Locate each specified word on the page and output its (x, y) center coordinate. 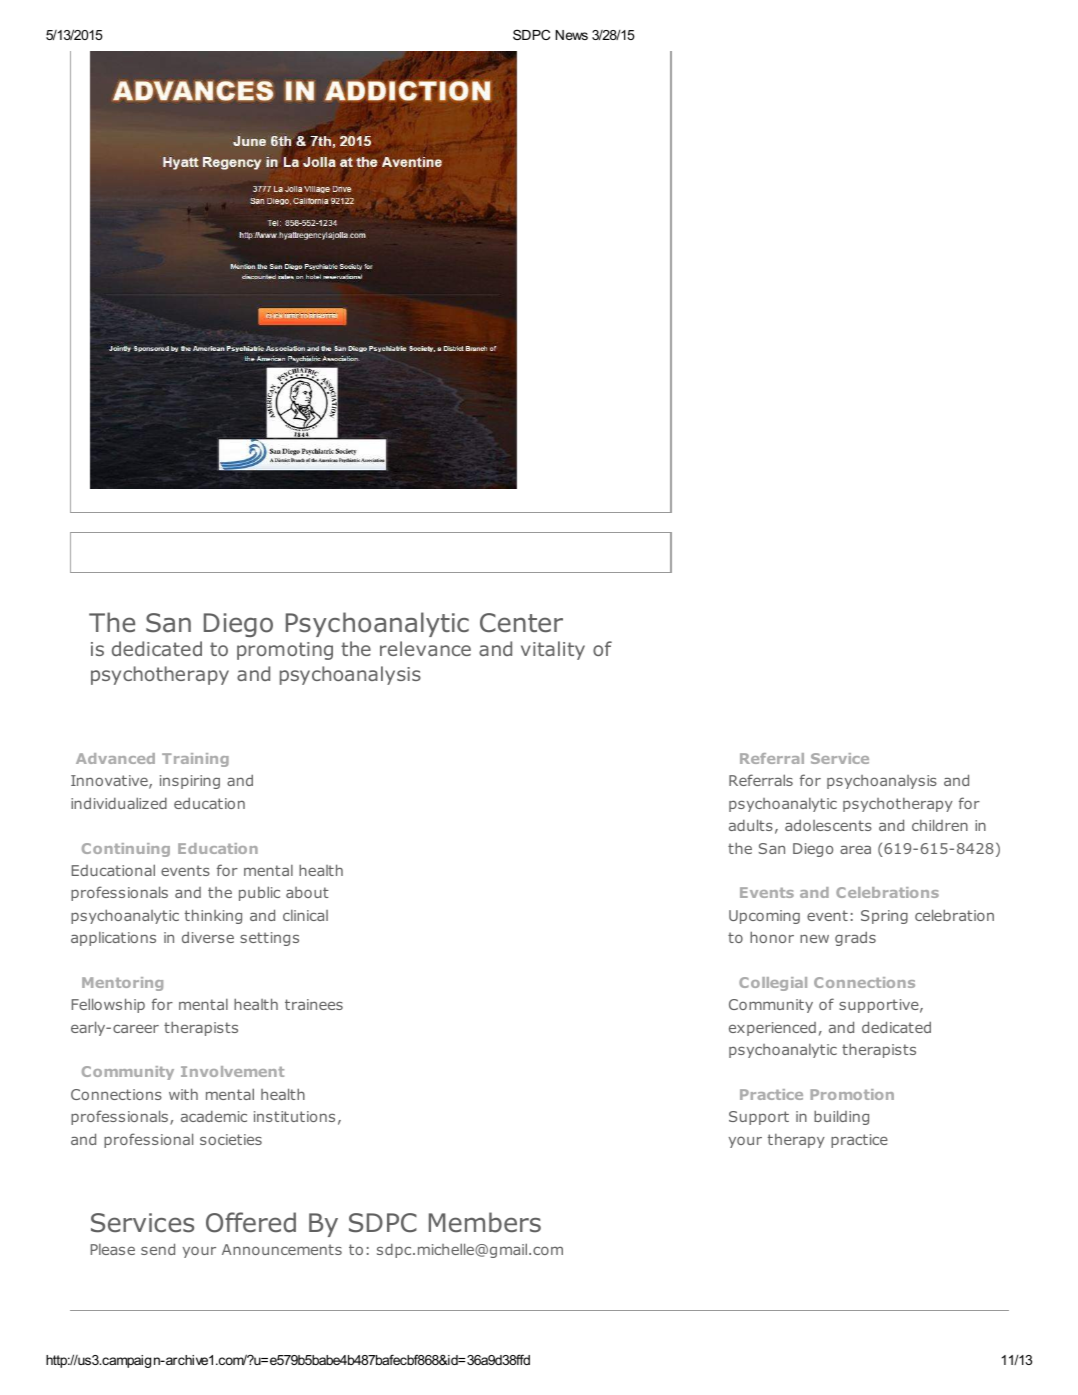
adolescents (828, 825)
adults (751, 825)
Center (521, 623)
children (940, 825)
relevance (425, 648)
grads (855, 938)
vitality (553, 650)
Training (195, 760)
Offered (251, 1222)
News (572, 35)
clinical (305, 915)
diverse (208, 937)
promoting (285, 651)
